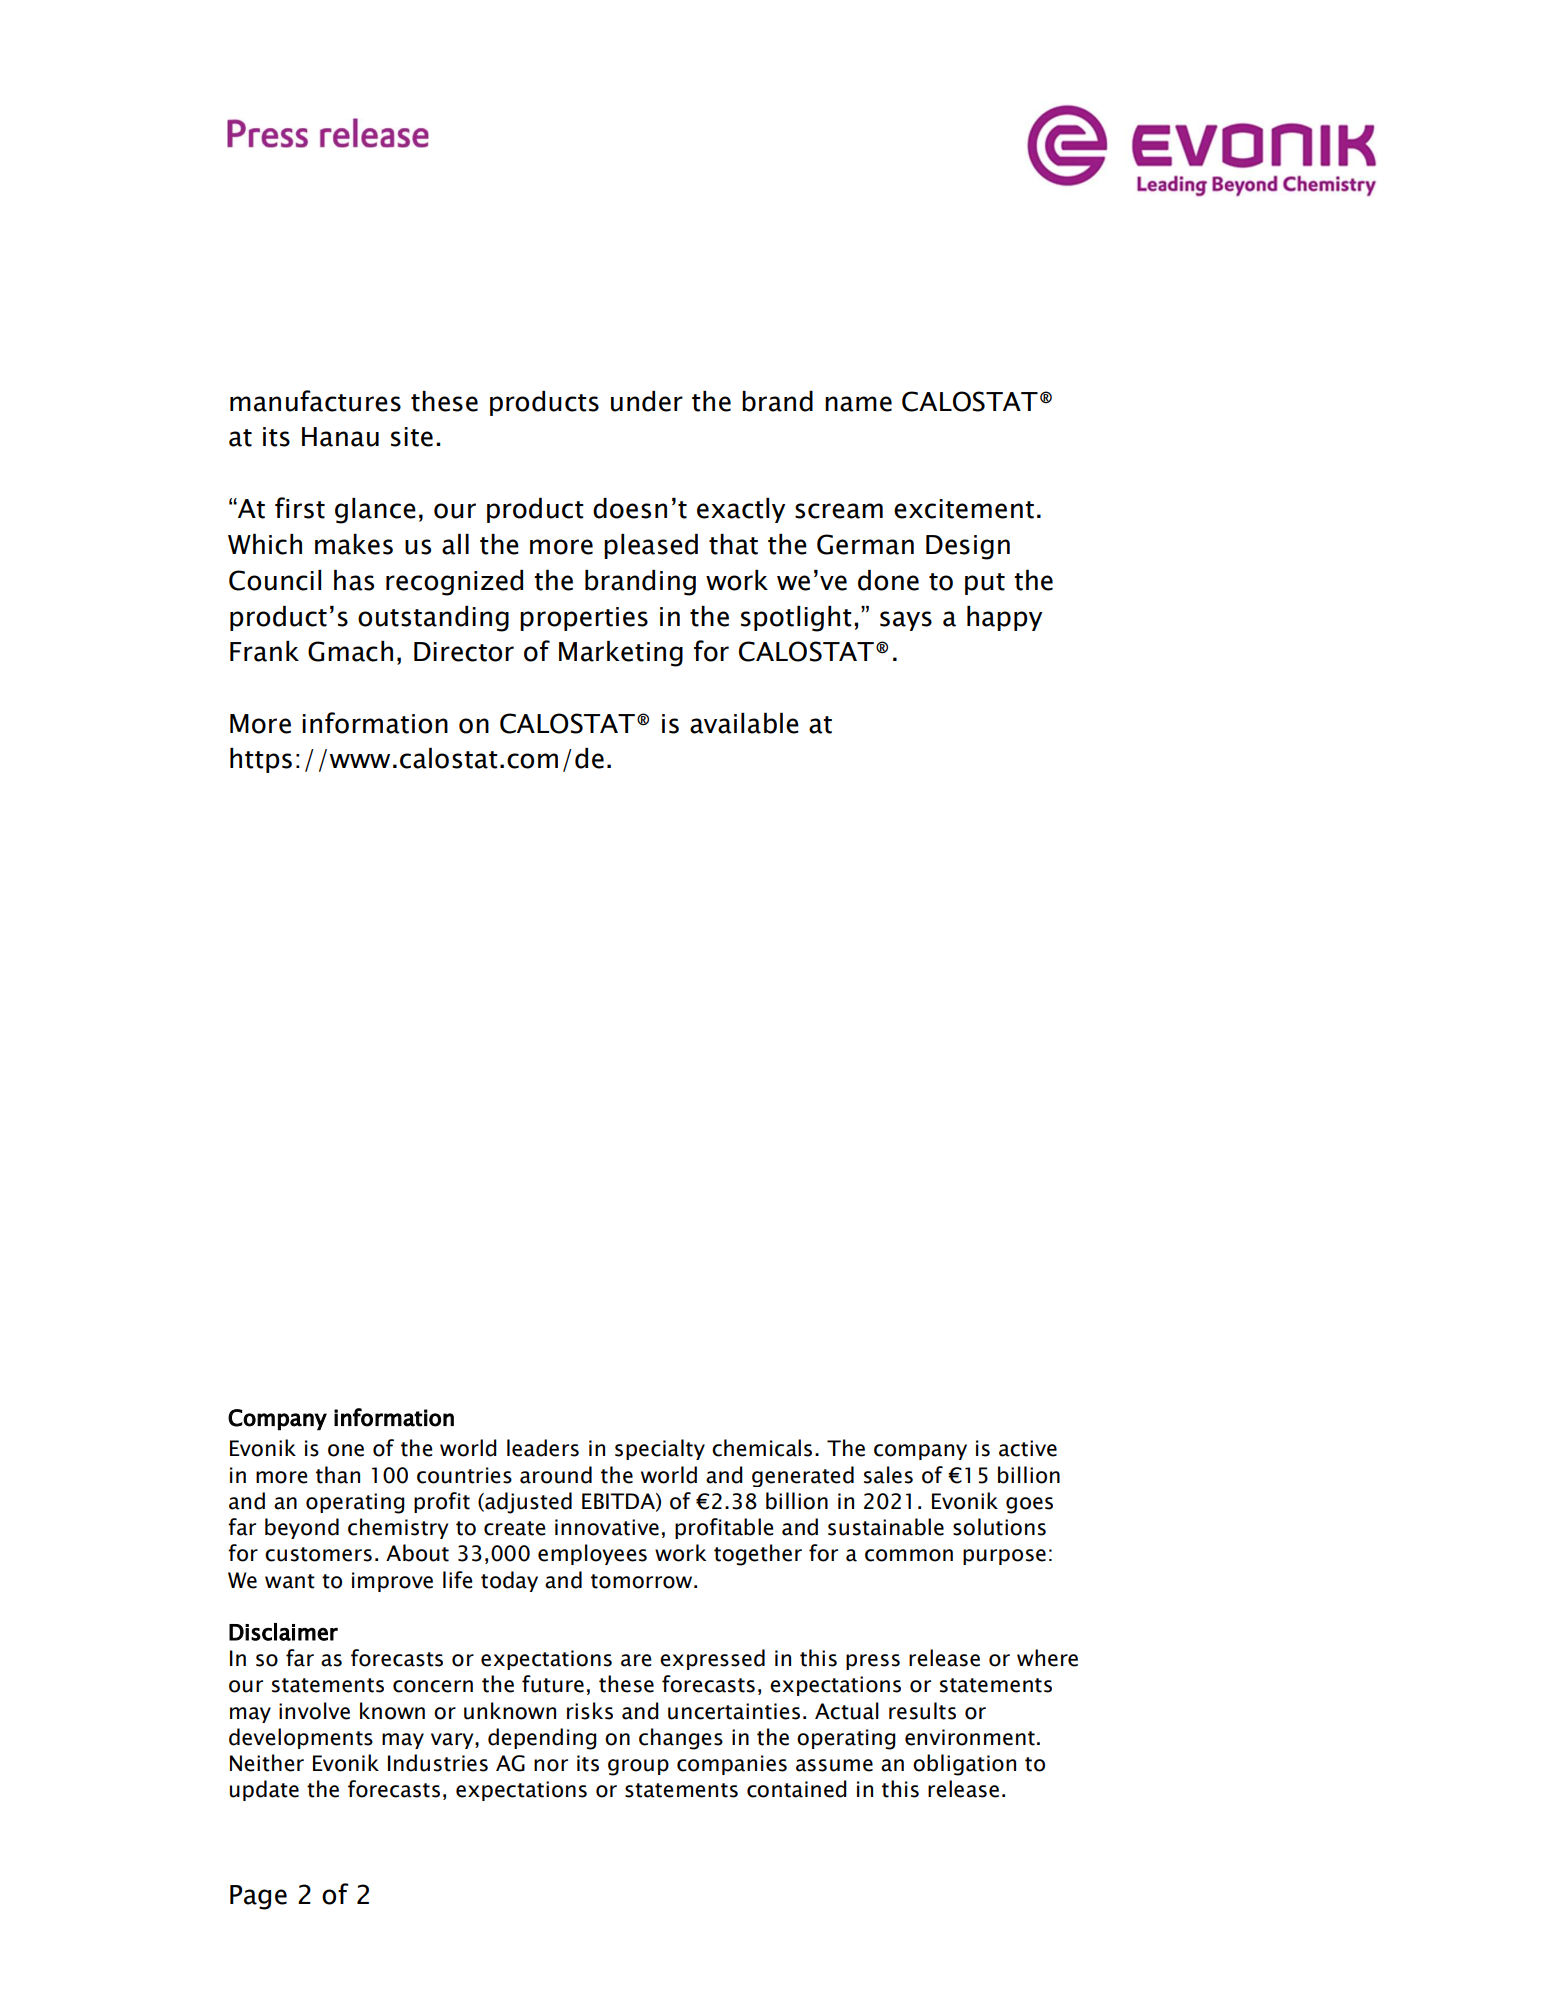 The width and height of the screenshot is (1553, 2010). Describe the element at coordinates (647, 401) in the screenshot. I see `under` at that location.
